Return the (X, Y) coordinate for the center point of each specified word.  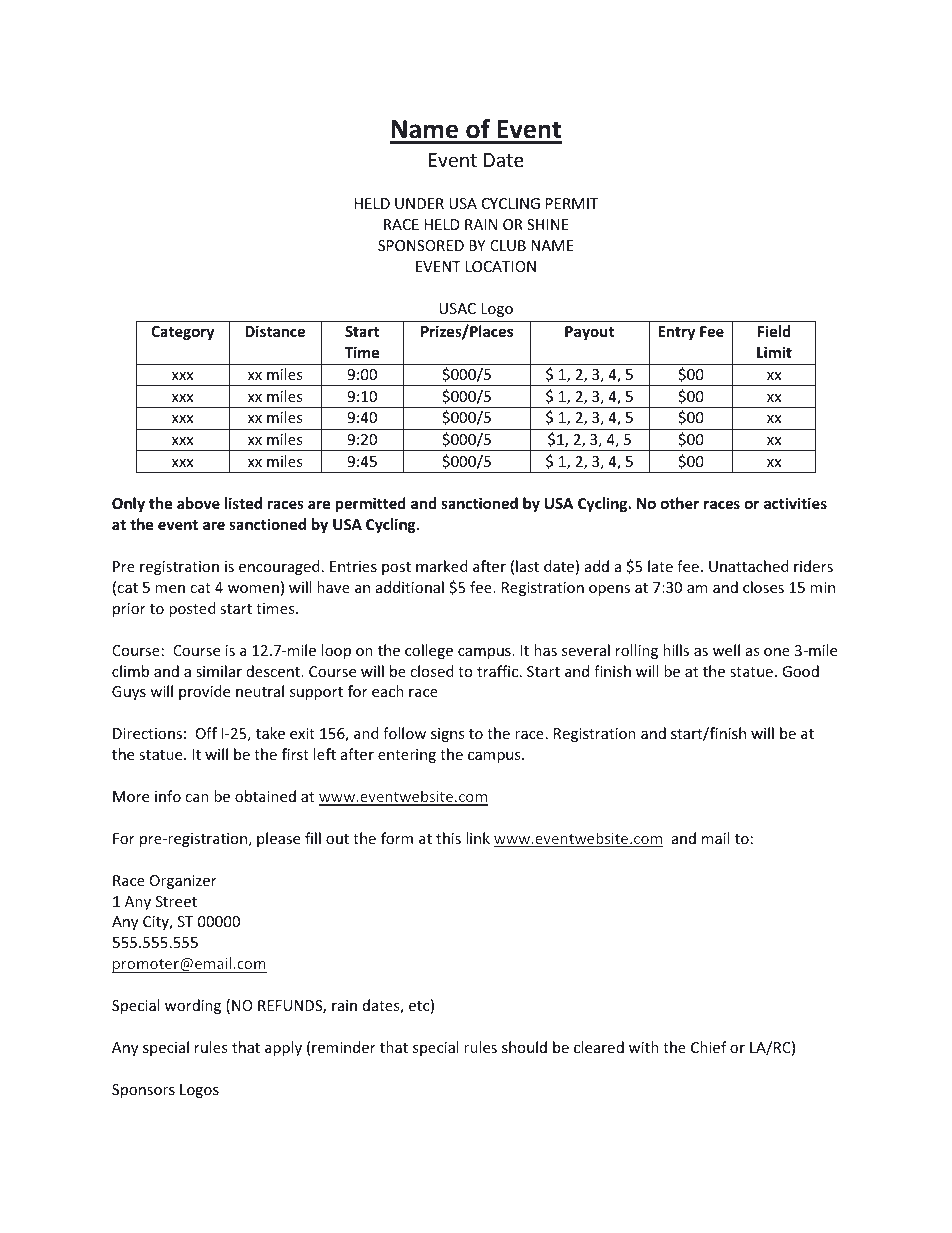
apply (283, 1048)
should (524, 1047)
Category (182, 333)
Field (774, 331)
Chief (709, 1047)
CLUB (508, 245)
